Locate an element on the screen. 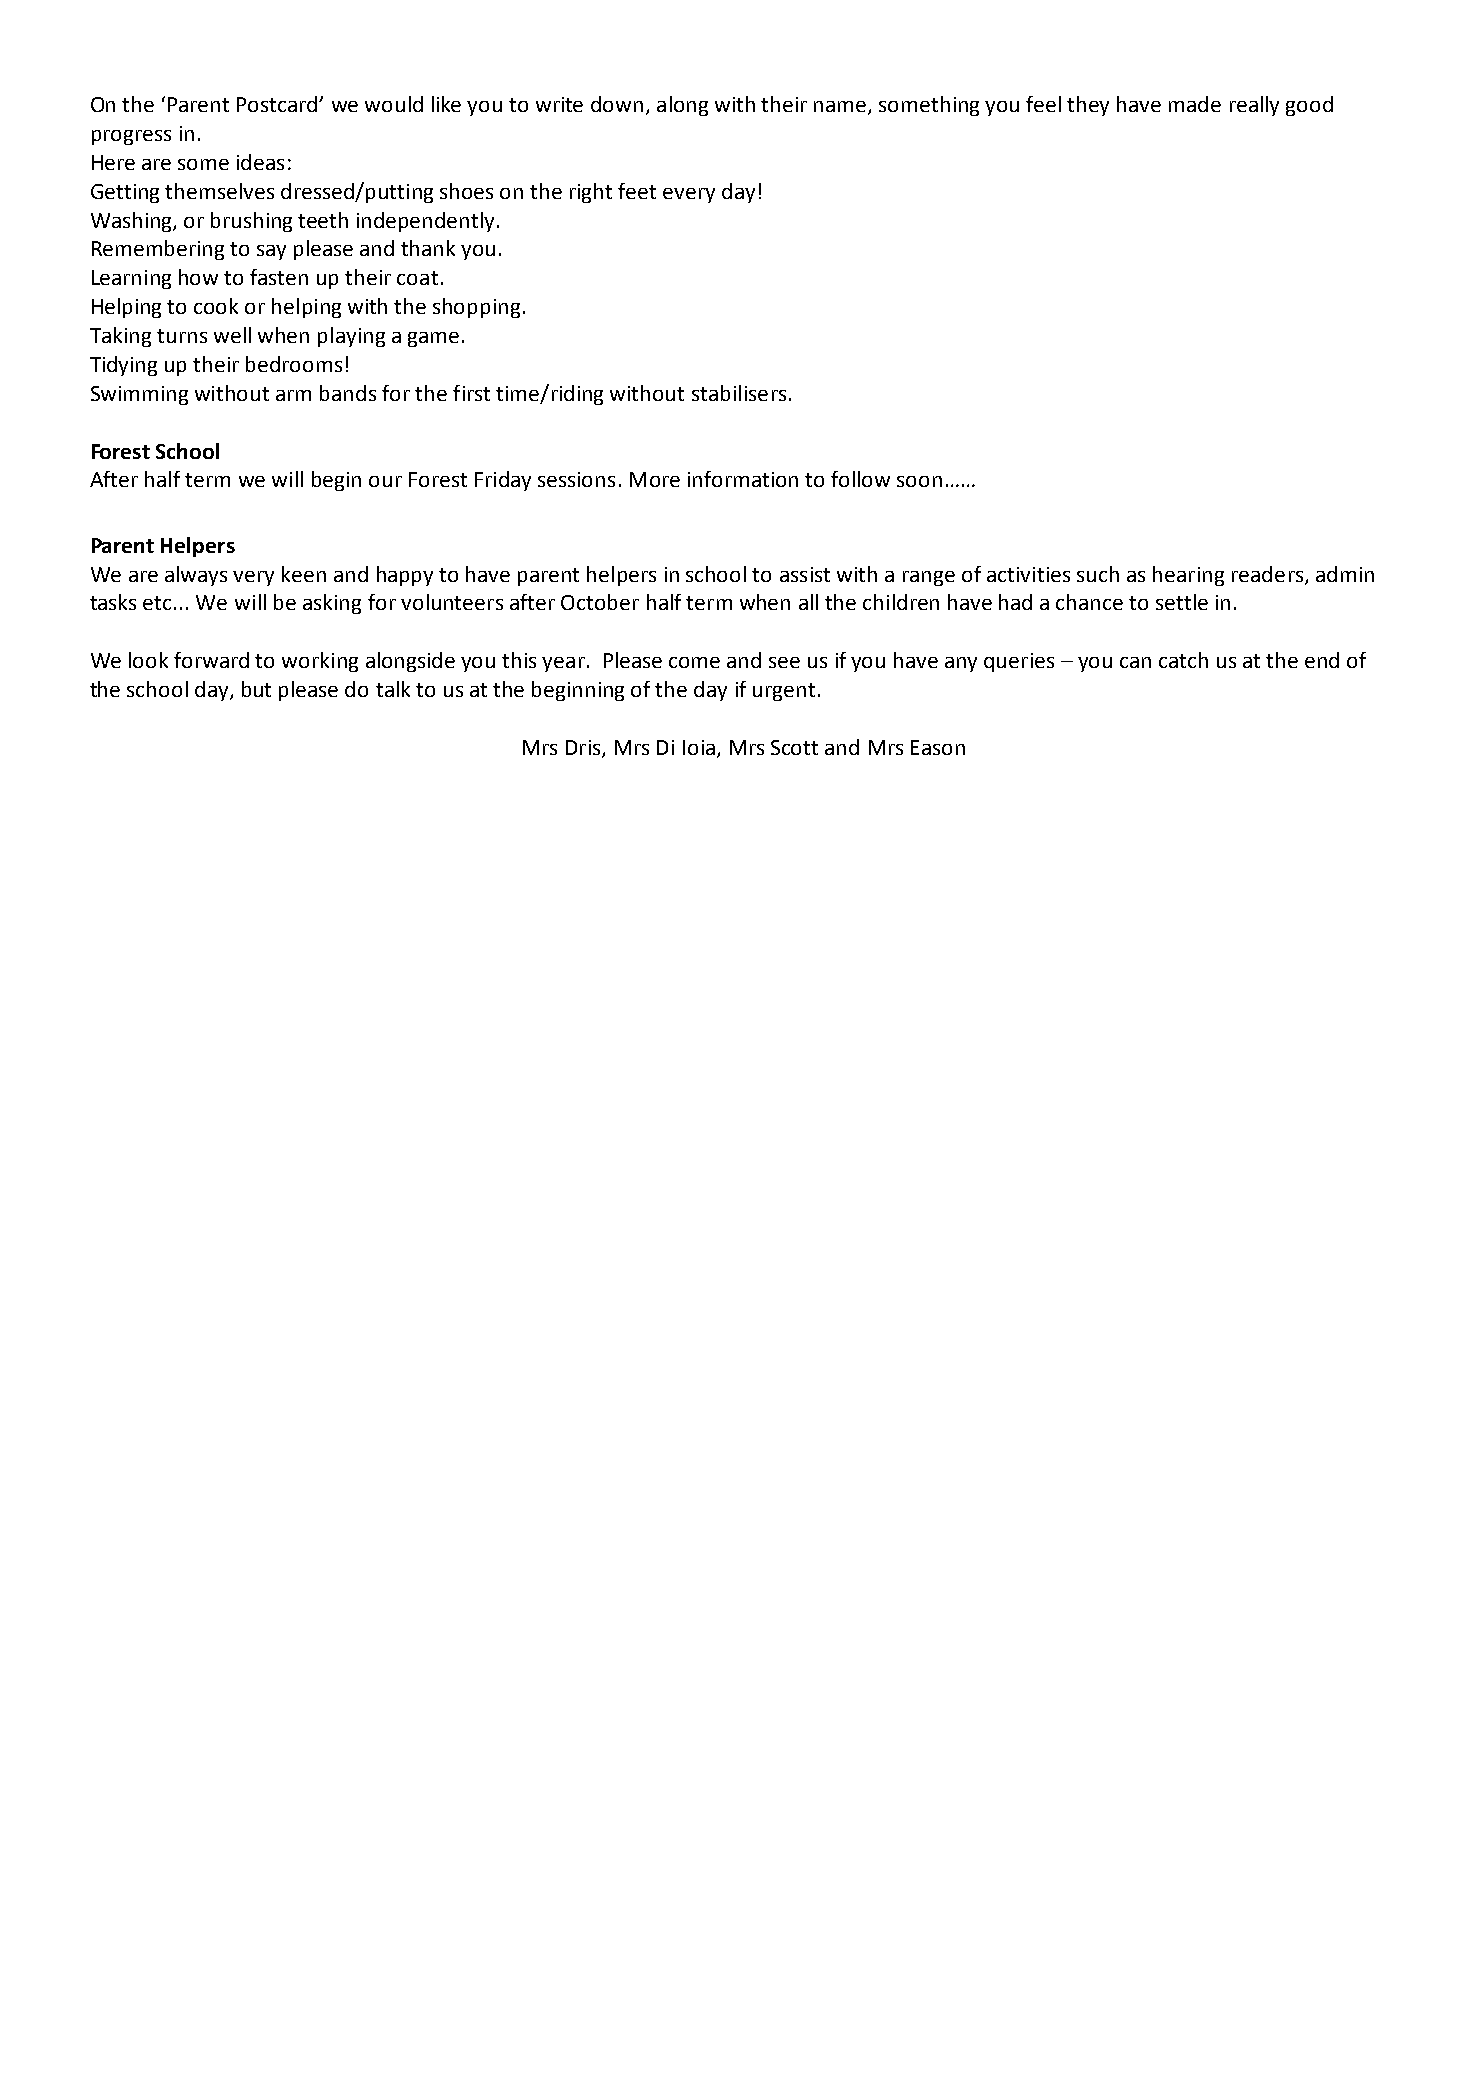 The image size is (1482, 2096). progress is located at coordinates (131, 137).
